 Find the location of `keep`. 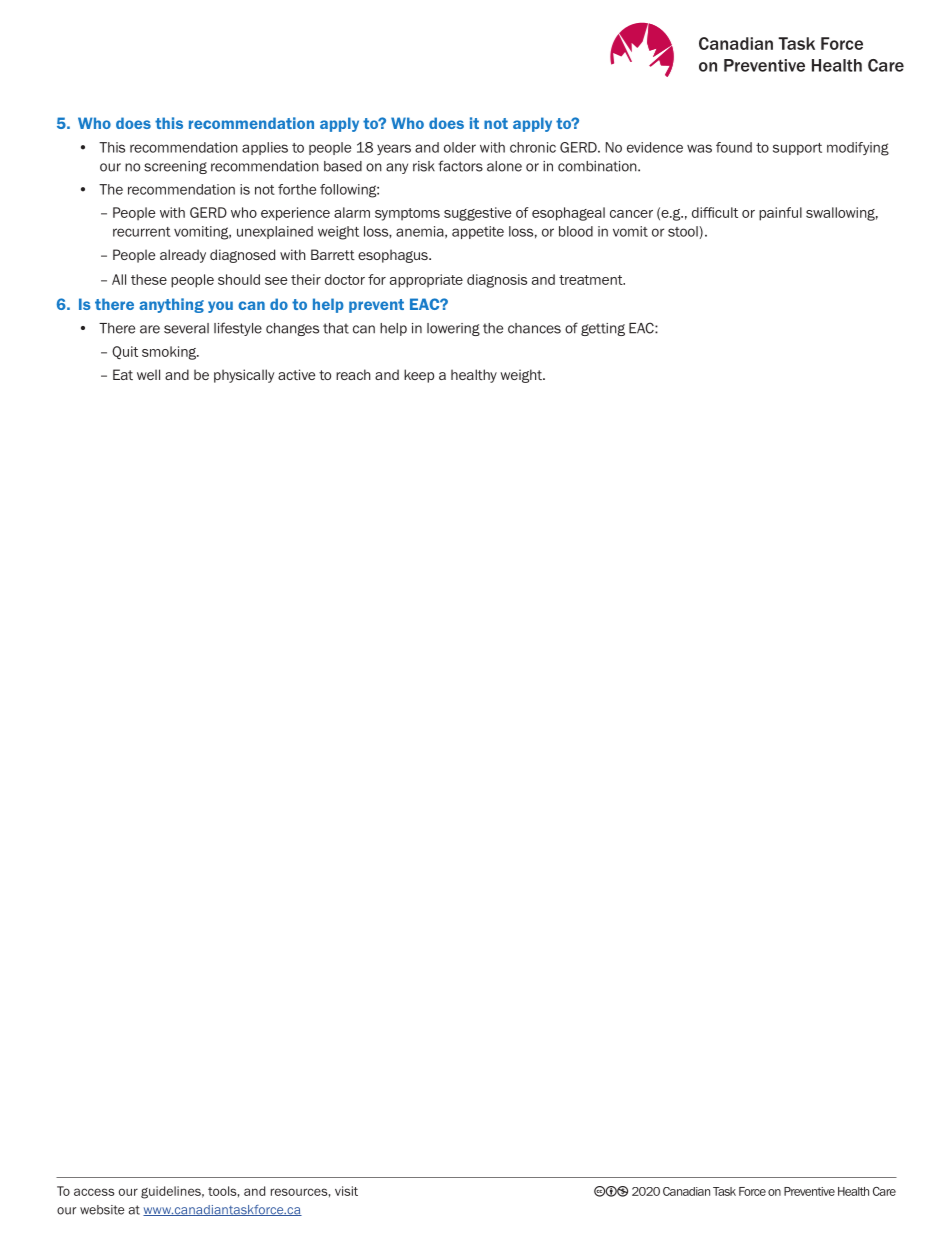

keep is located at coordinates (419, 376).
